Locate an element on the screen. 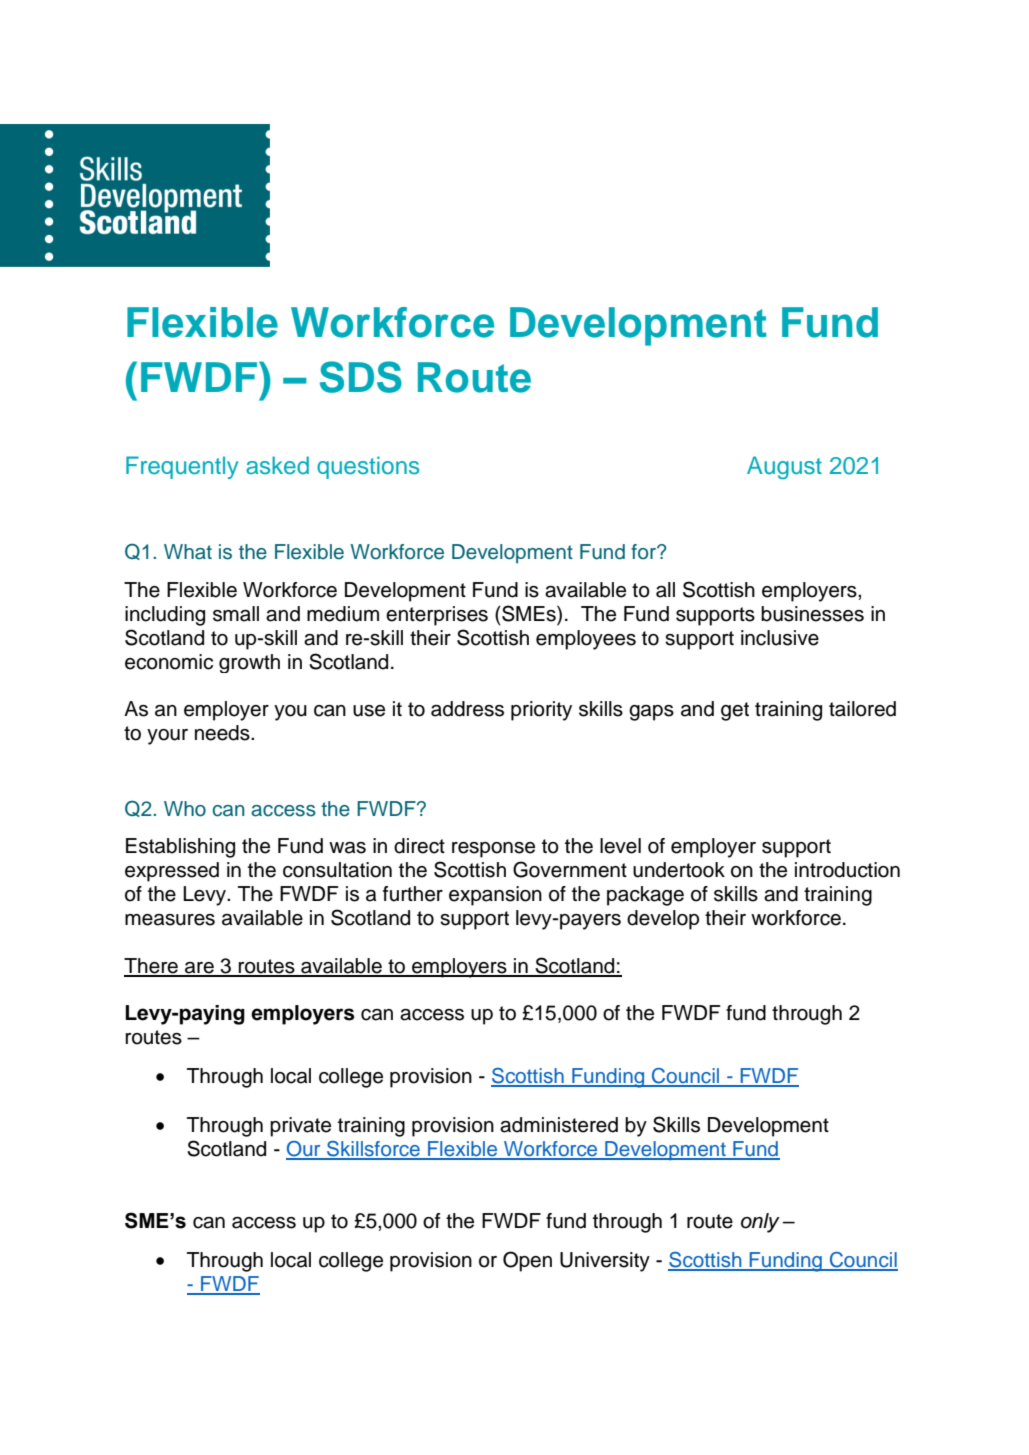  priority is located at coordinates (541, 711).
